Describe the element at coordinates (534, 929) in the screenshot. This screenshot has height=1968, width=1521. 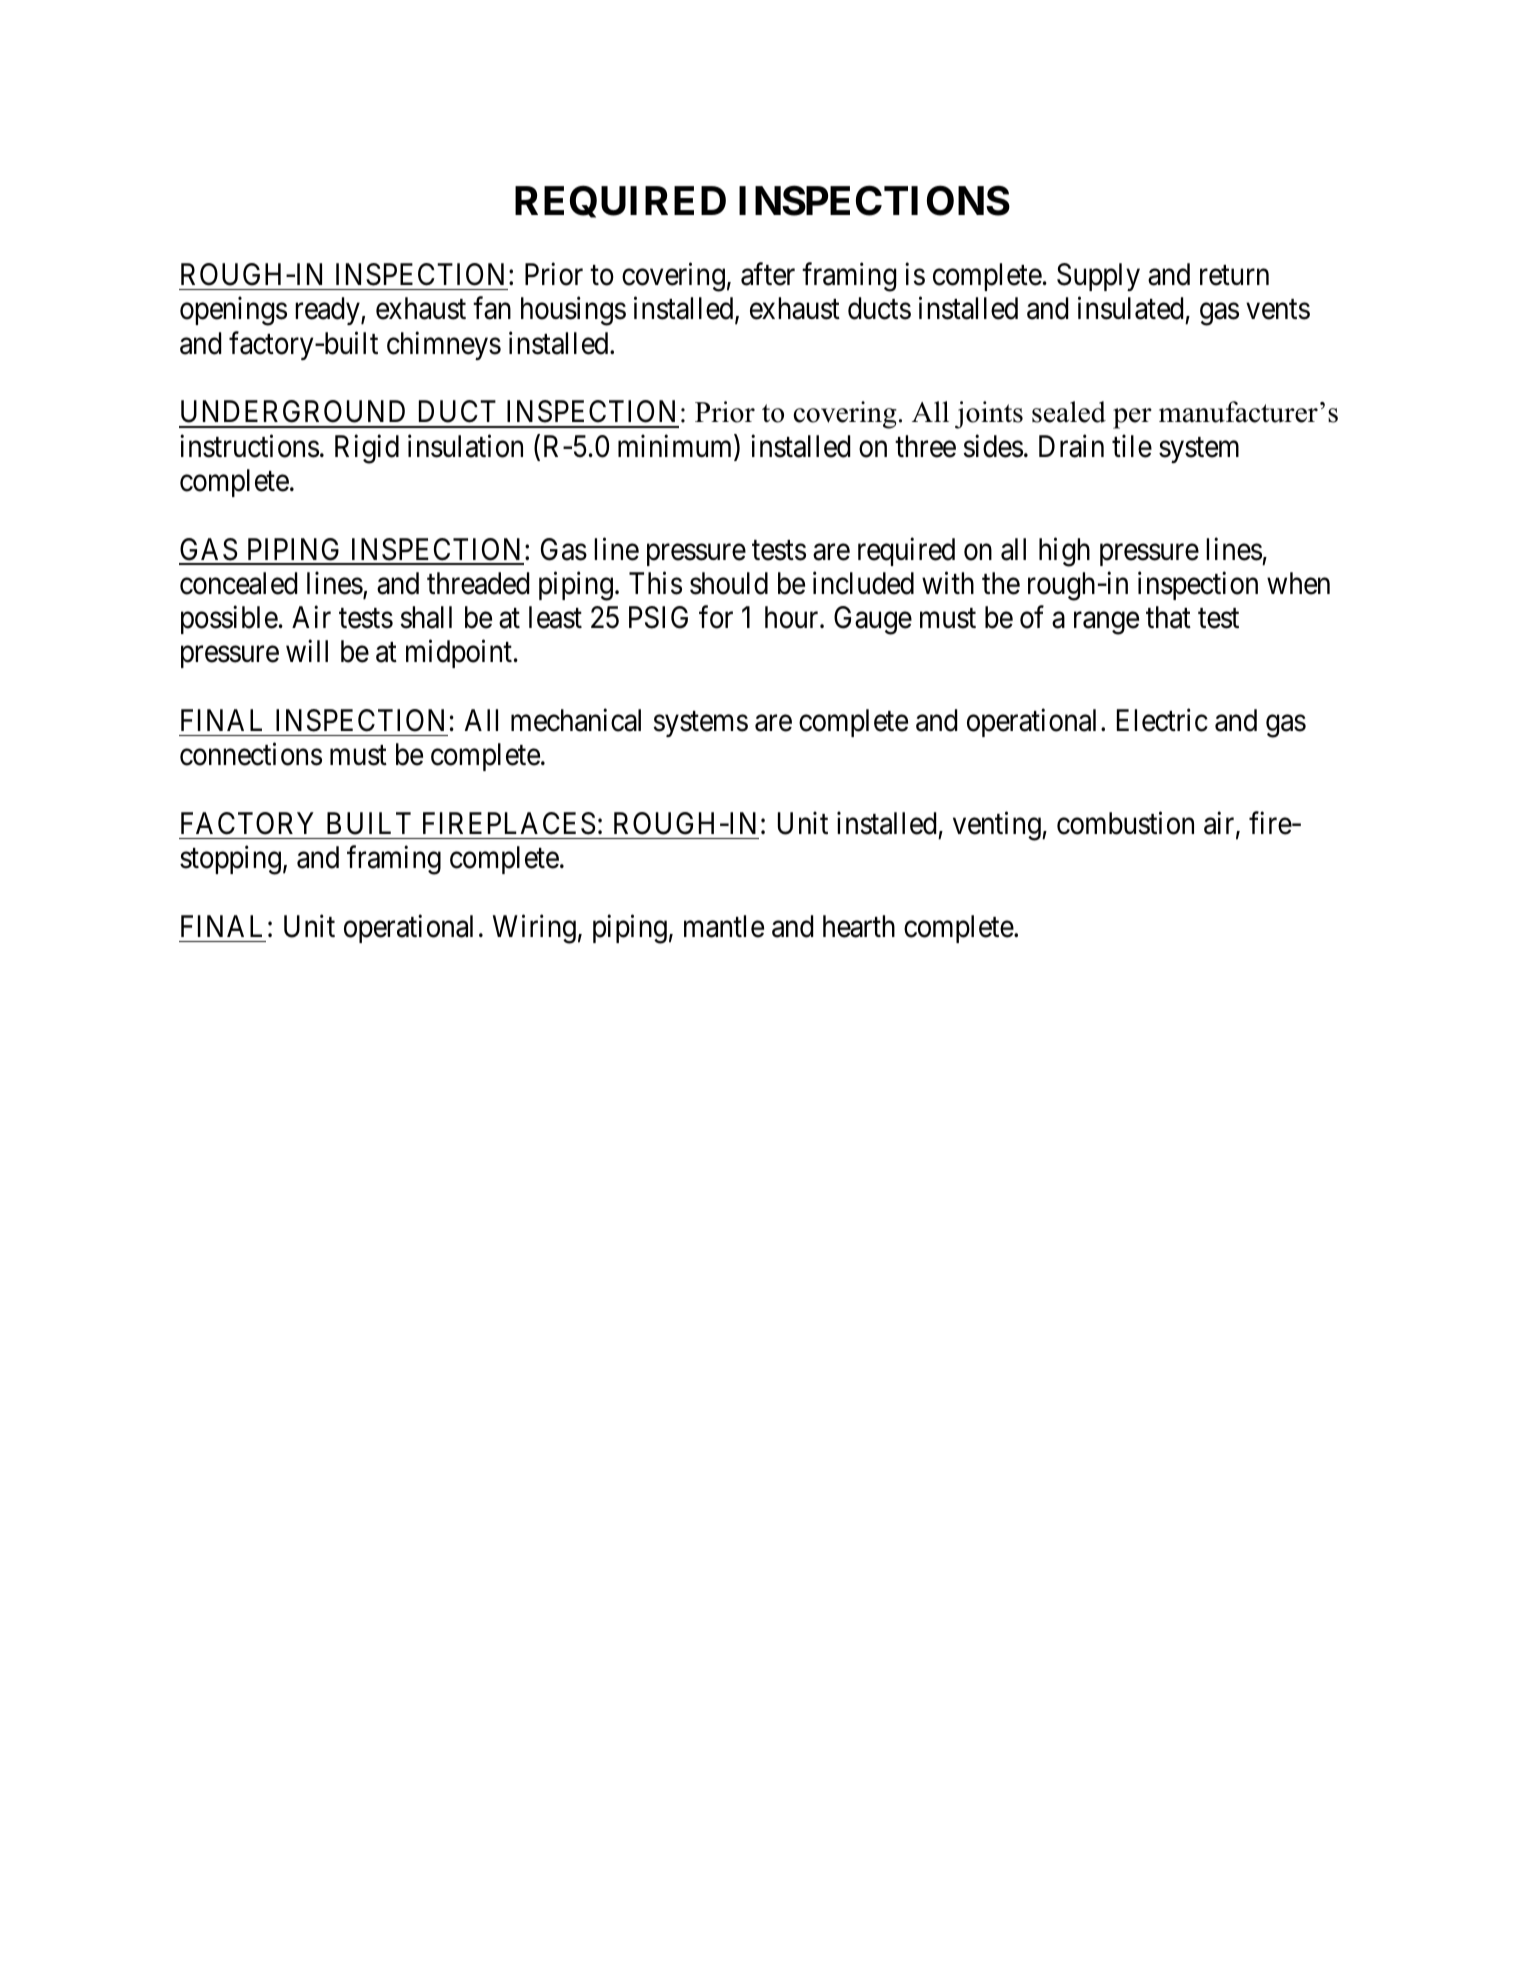
I see `Wiring` at that location.
